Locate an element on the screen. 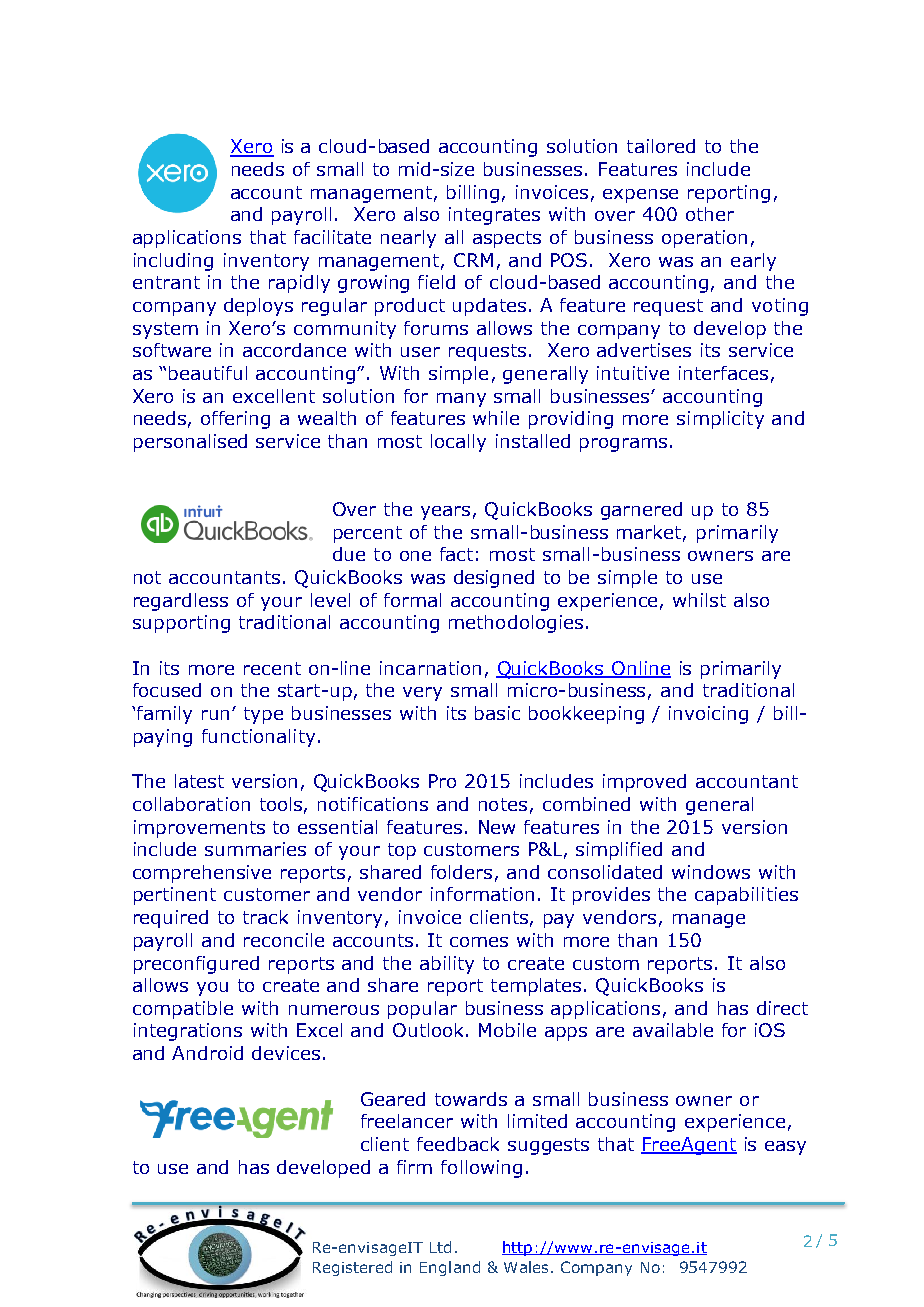 This screenshot has height=1307, width=924. windows is located at coordinates (711, 872).
